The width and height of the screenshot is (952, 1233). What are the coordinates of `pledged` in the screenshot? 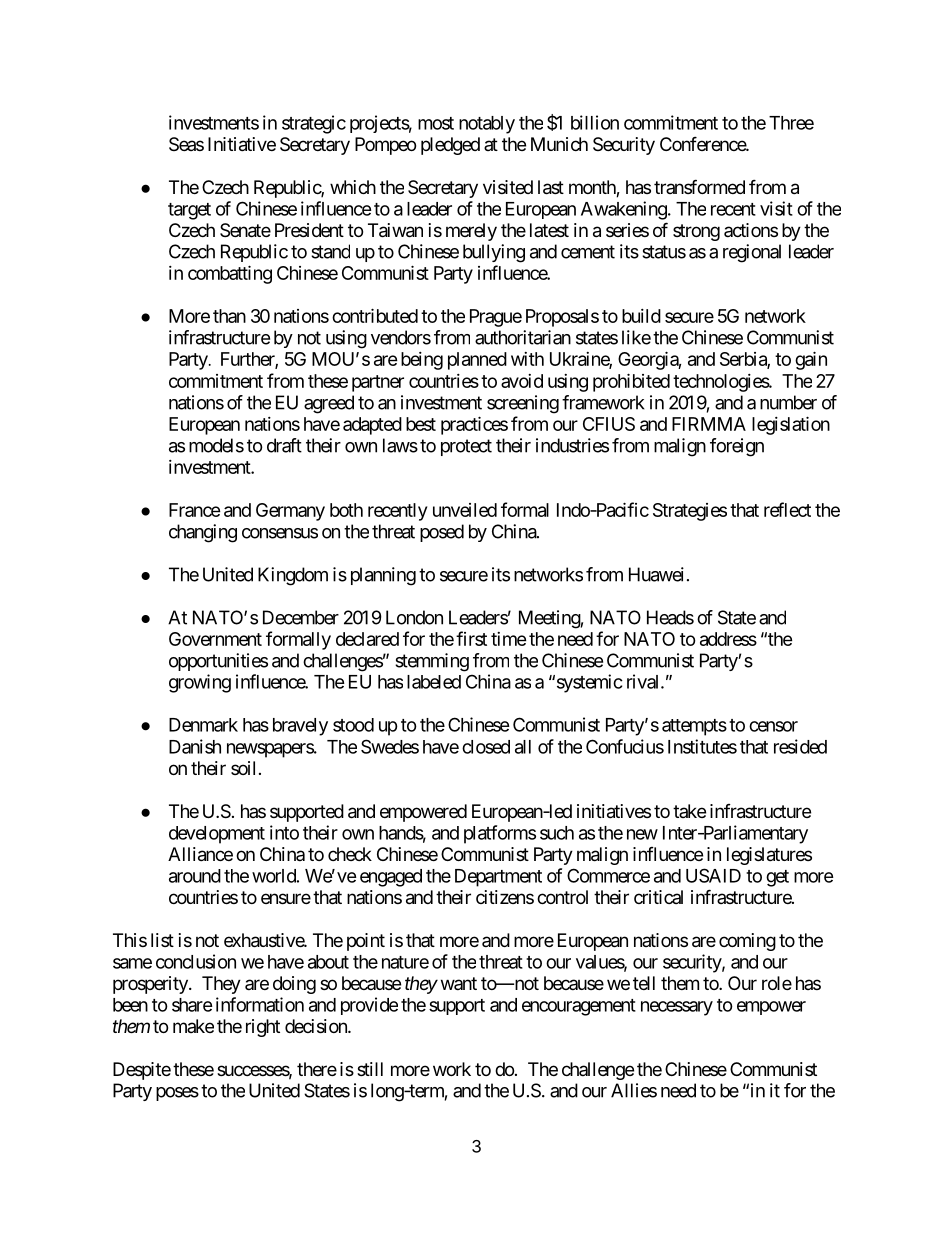 It's located at (450, 146).
